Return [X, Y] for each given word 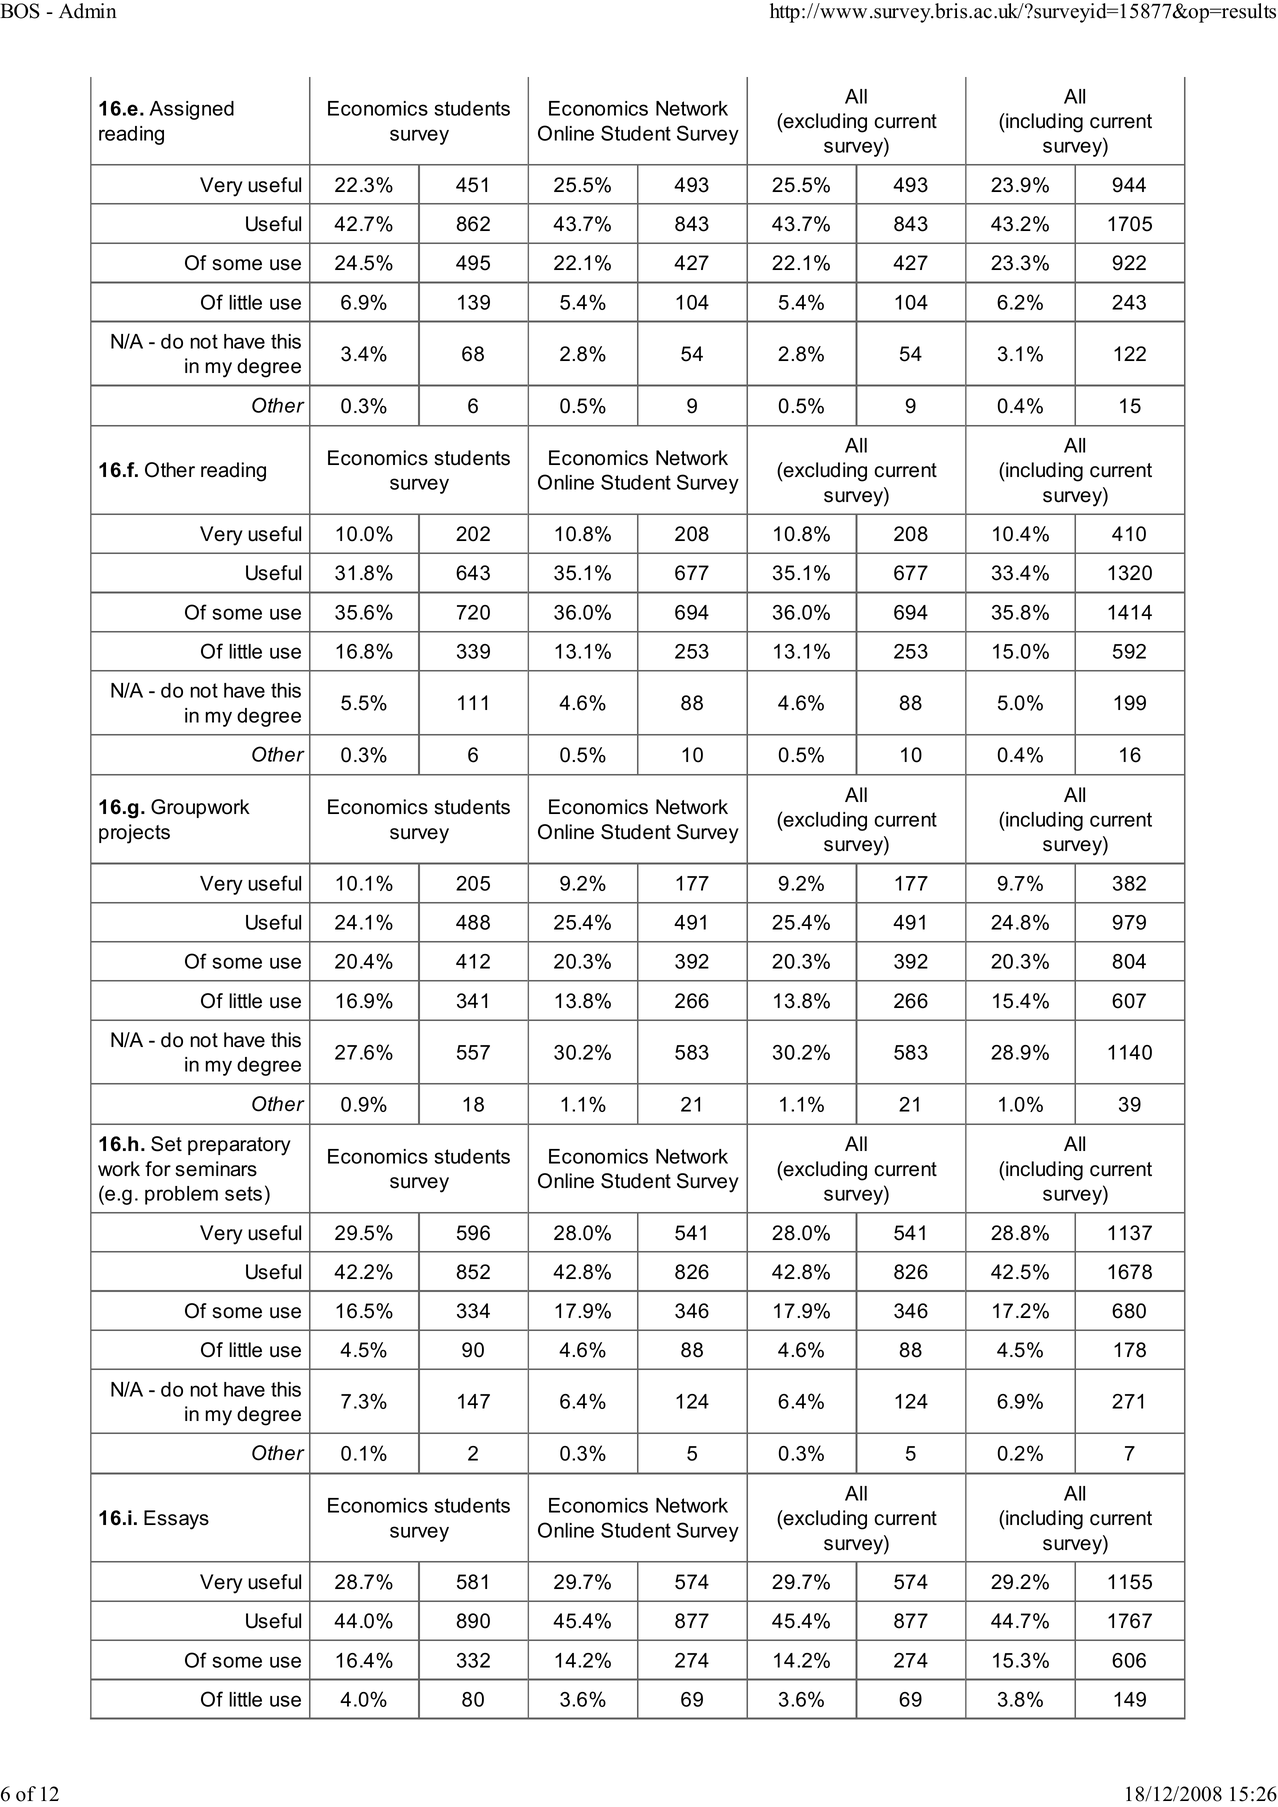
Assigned [191, 110]
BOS [20, 11]
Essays [176, 1520]
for [158, 1169]
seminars [216, 1169]
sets [243, 1193]
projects [134, 834]
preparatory [239, 1146]
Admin [88, 11]
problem [181, 1195]
